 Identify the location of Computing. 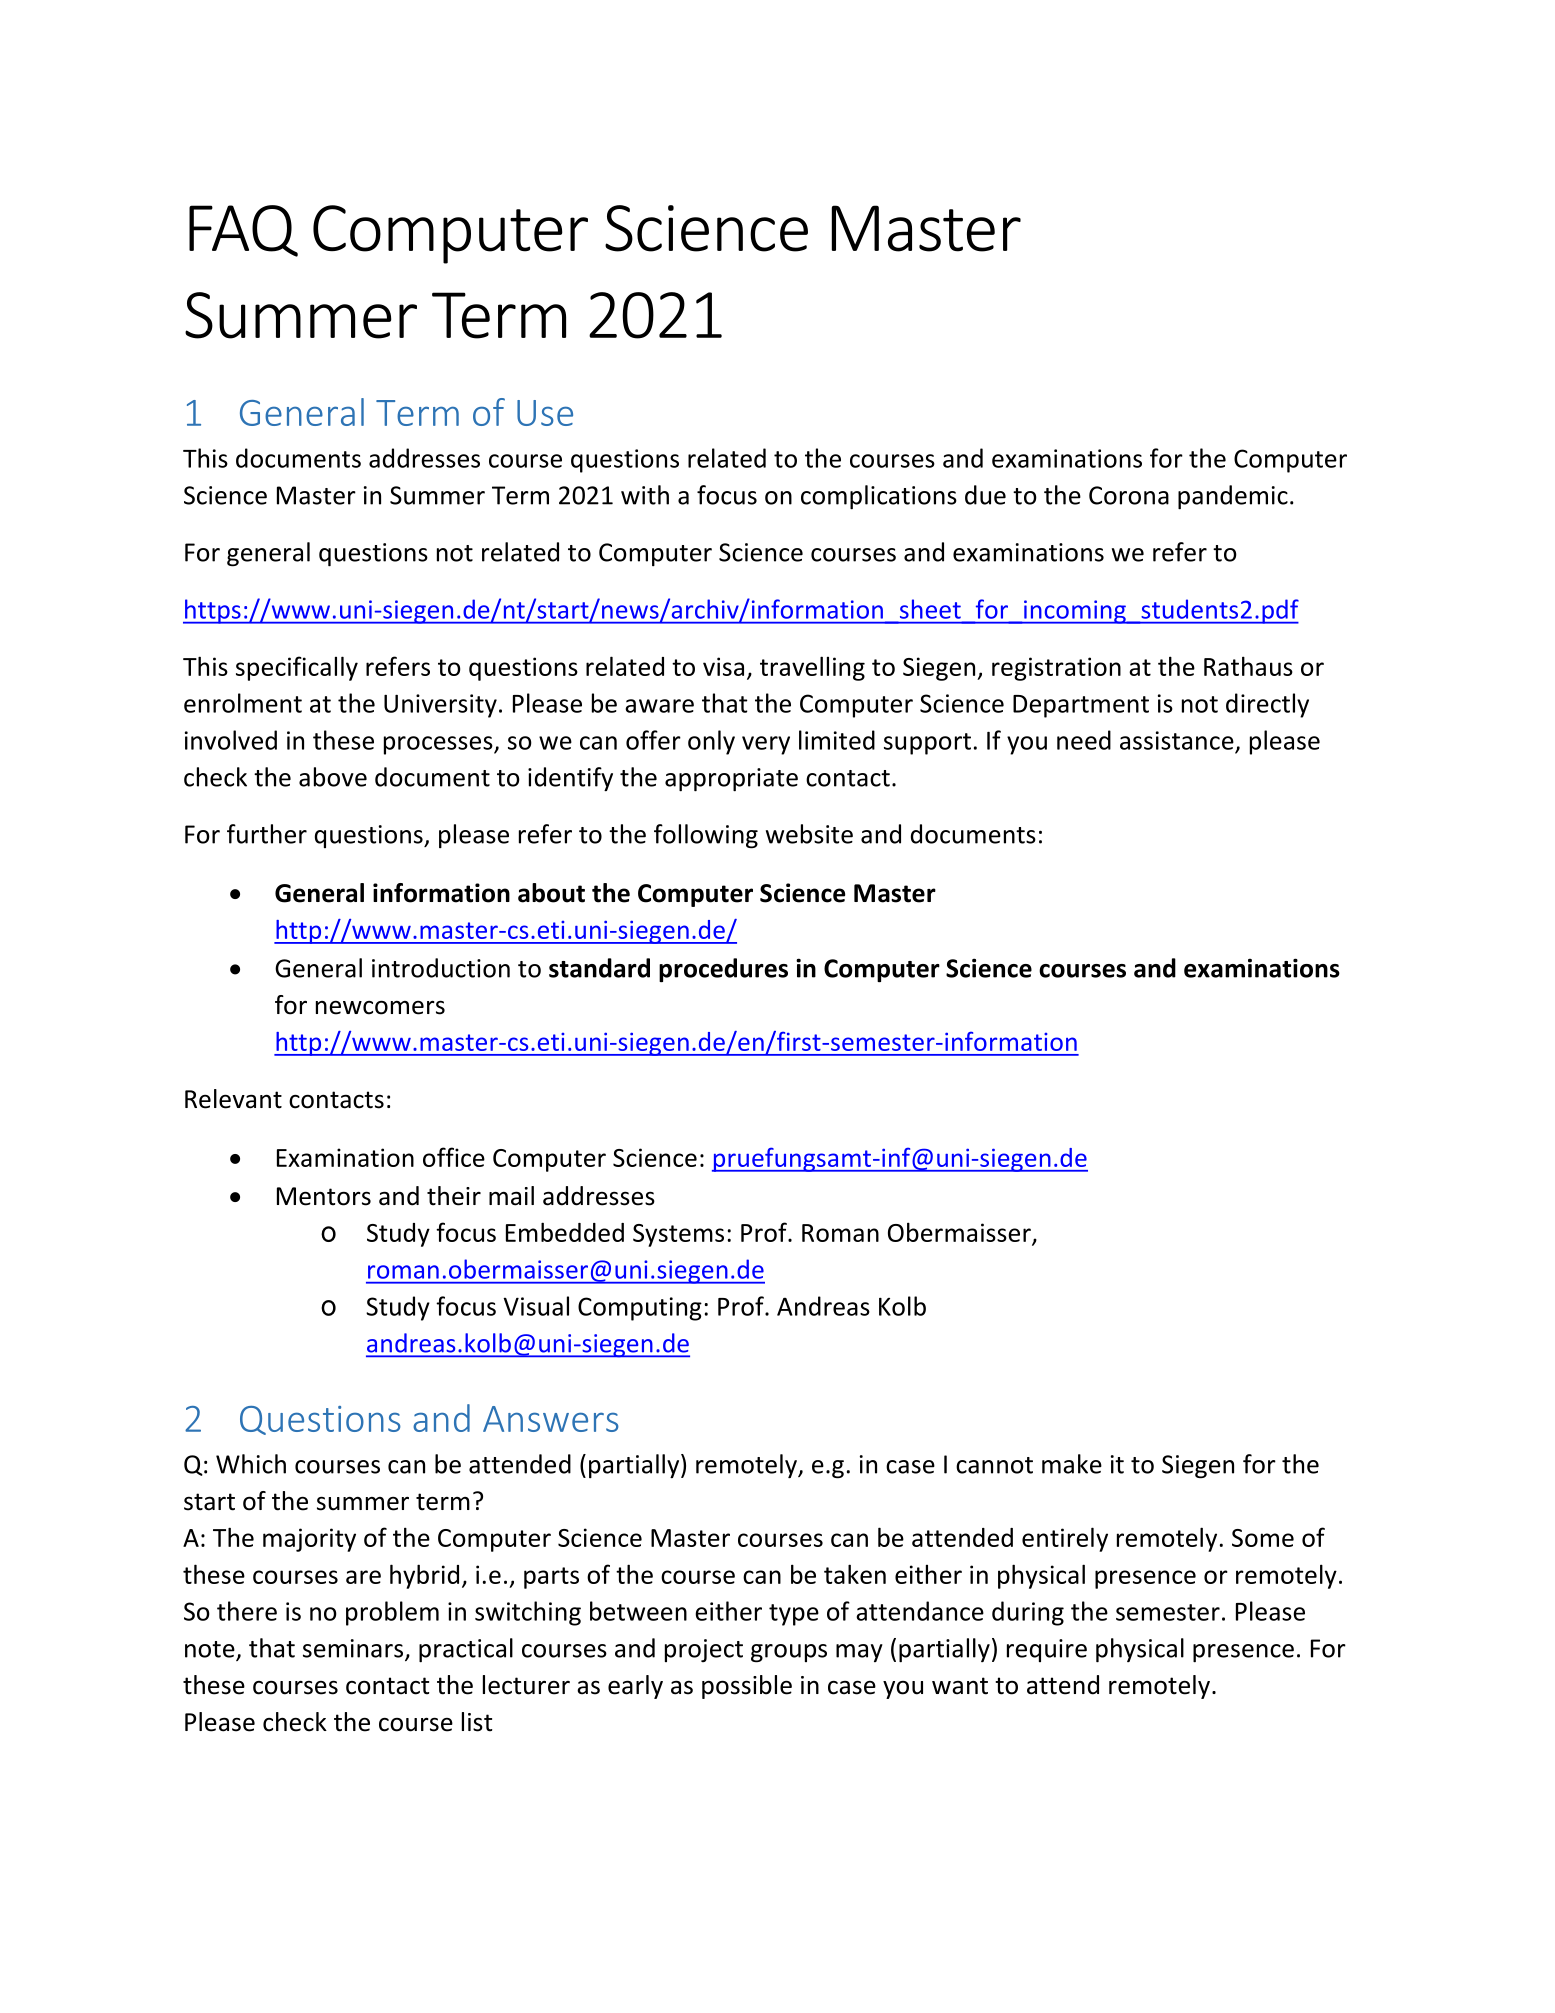
(640, 1309).
